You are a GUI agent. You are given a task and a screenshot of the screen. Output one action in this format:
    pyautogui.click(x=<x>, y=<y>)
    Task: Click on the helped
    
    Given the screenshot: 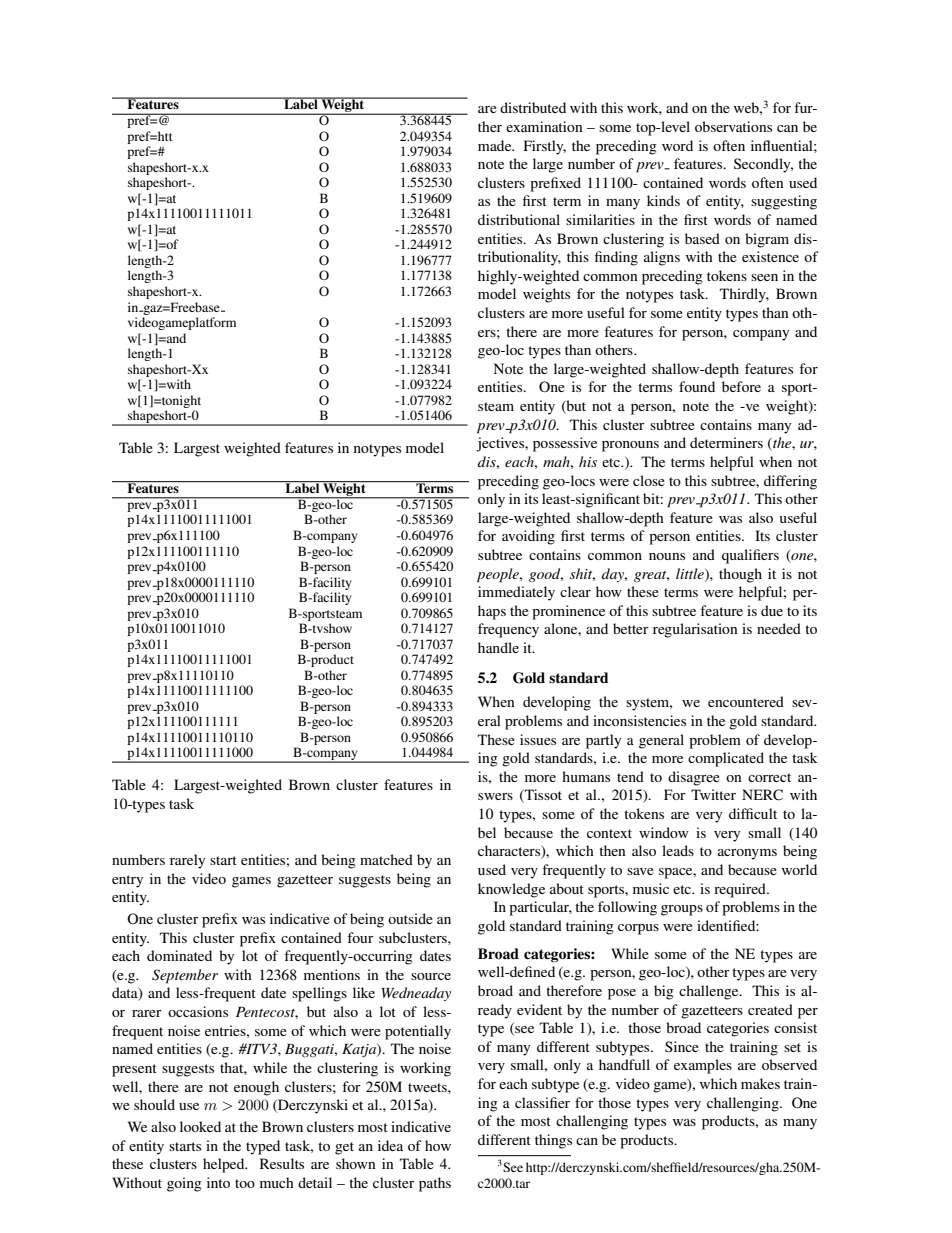 What is the action you would take?
    pyautogui.click(x=225, y=1165)
